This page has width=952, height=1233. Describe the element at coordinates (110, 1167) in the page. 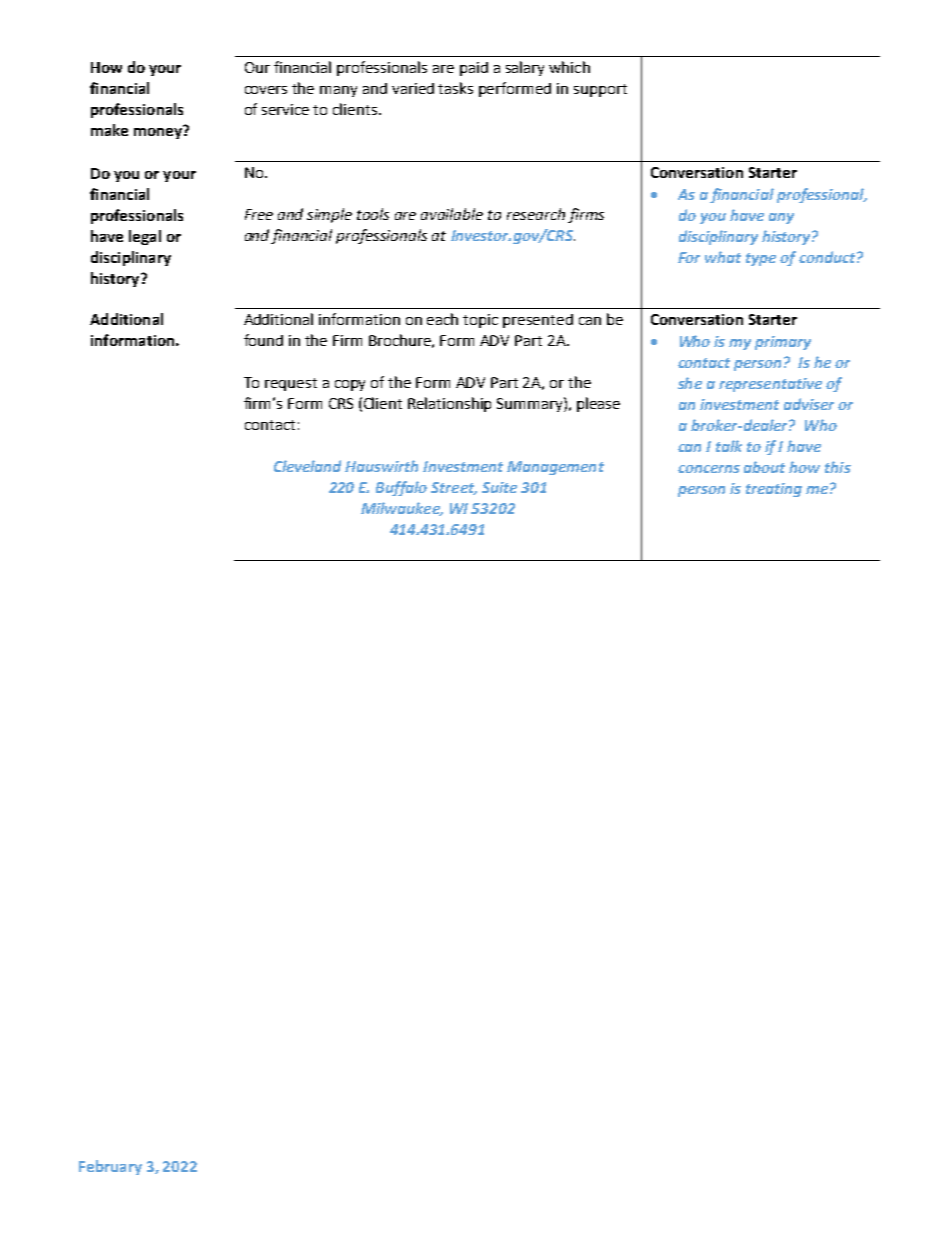

I see `February` at that location.
